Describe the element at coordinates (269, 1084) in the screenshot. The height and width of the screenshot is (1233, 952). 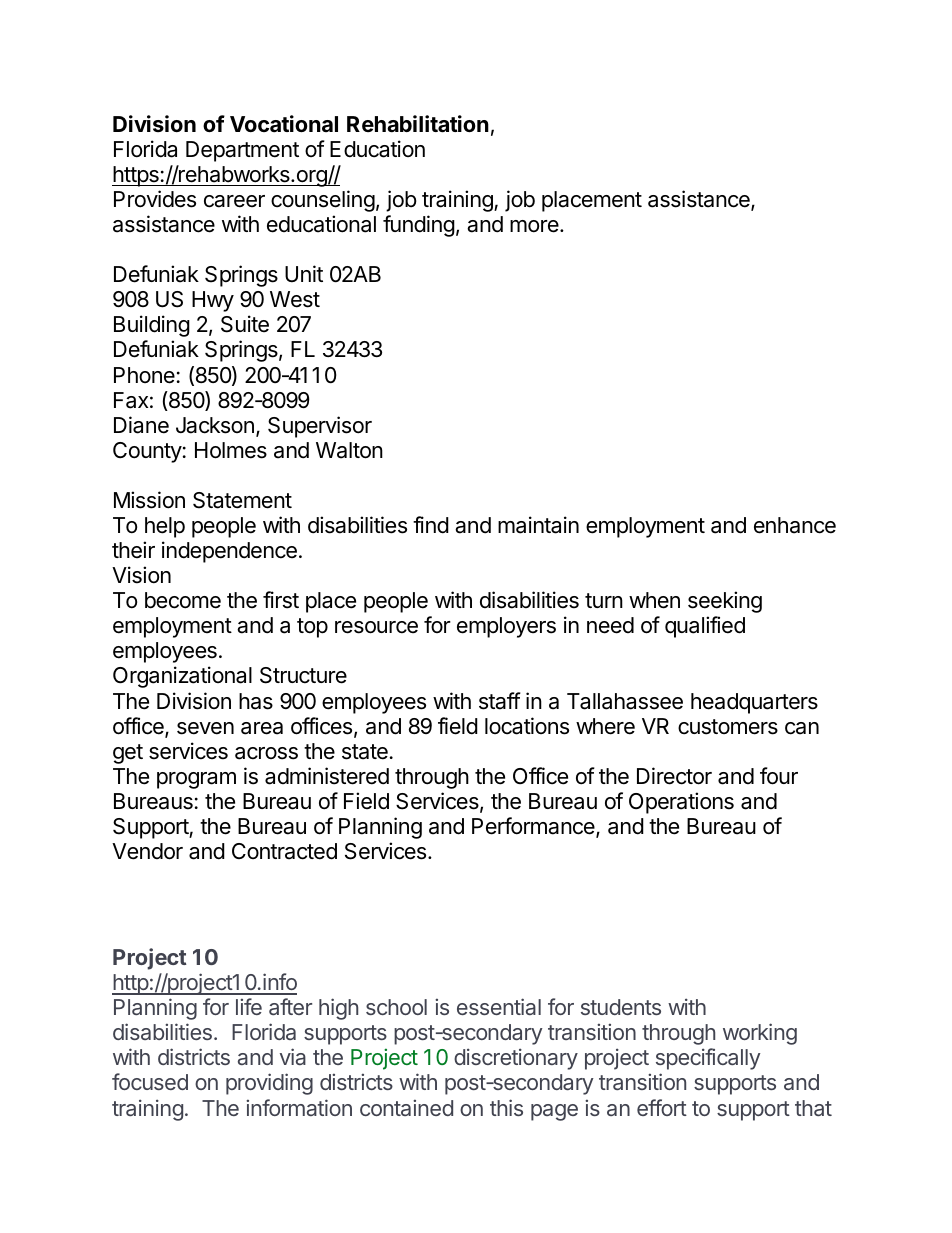
I see `providing` at that location.
